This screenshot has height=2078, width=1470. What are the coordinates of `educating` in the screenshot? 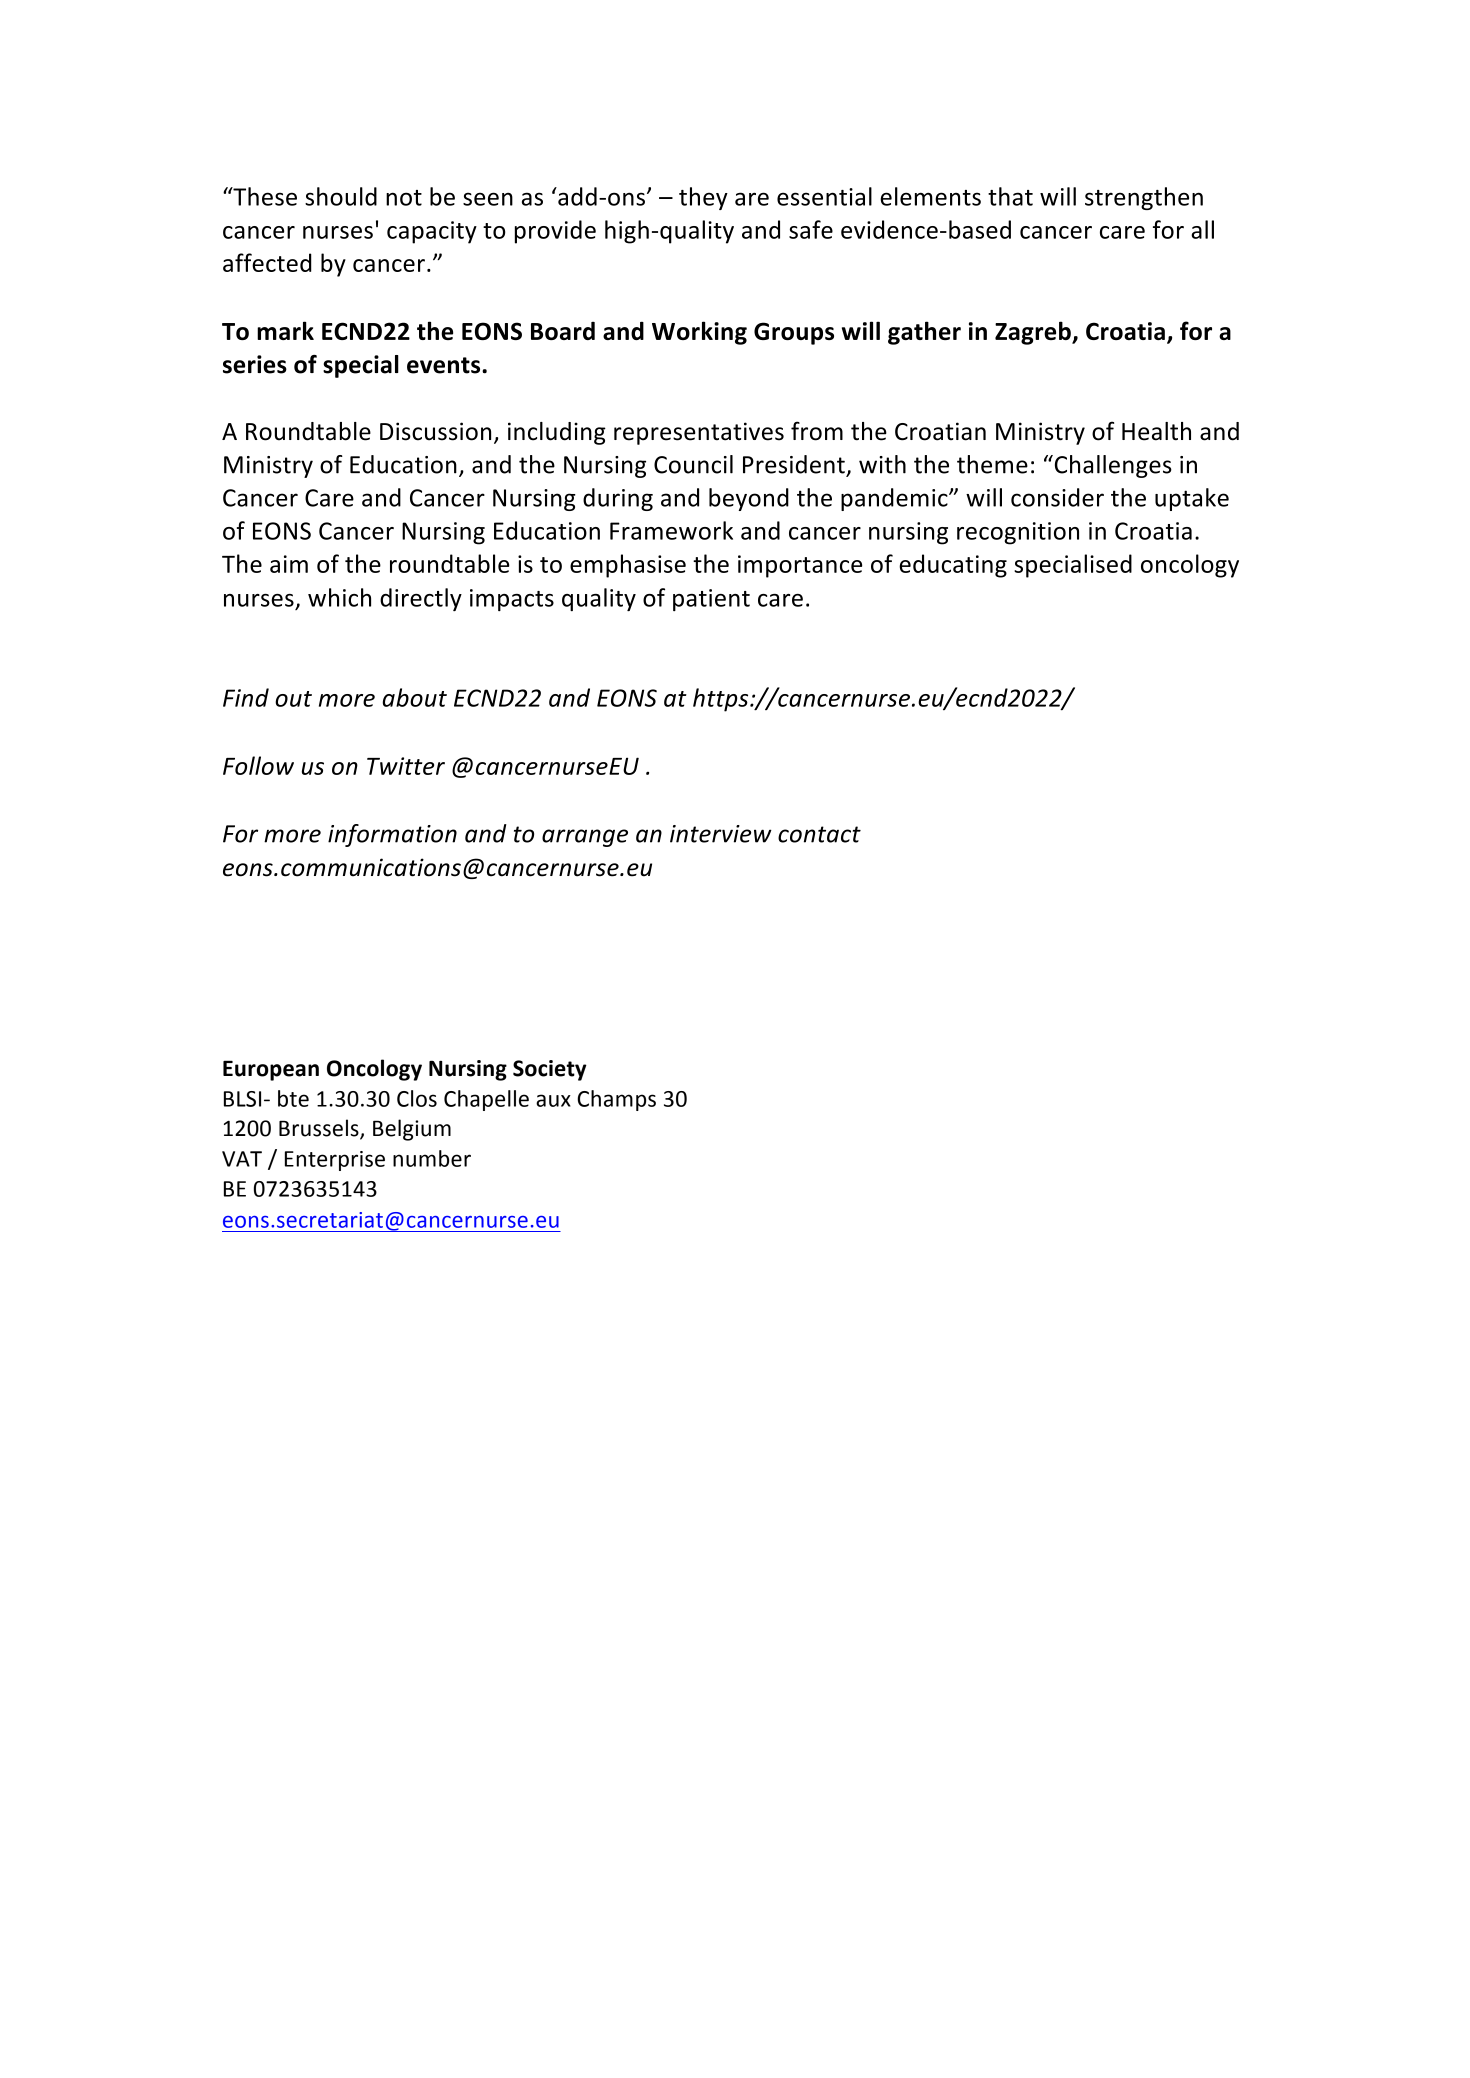 It's located at (953, 566).
